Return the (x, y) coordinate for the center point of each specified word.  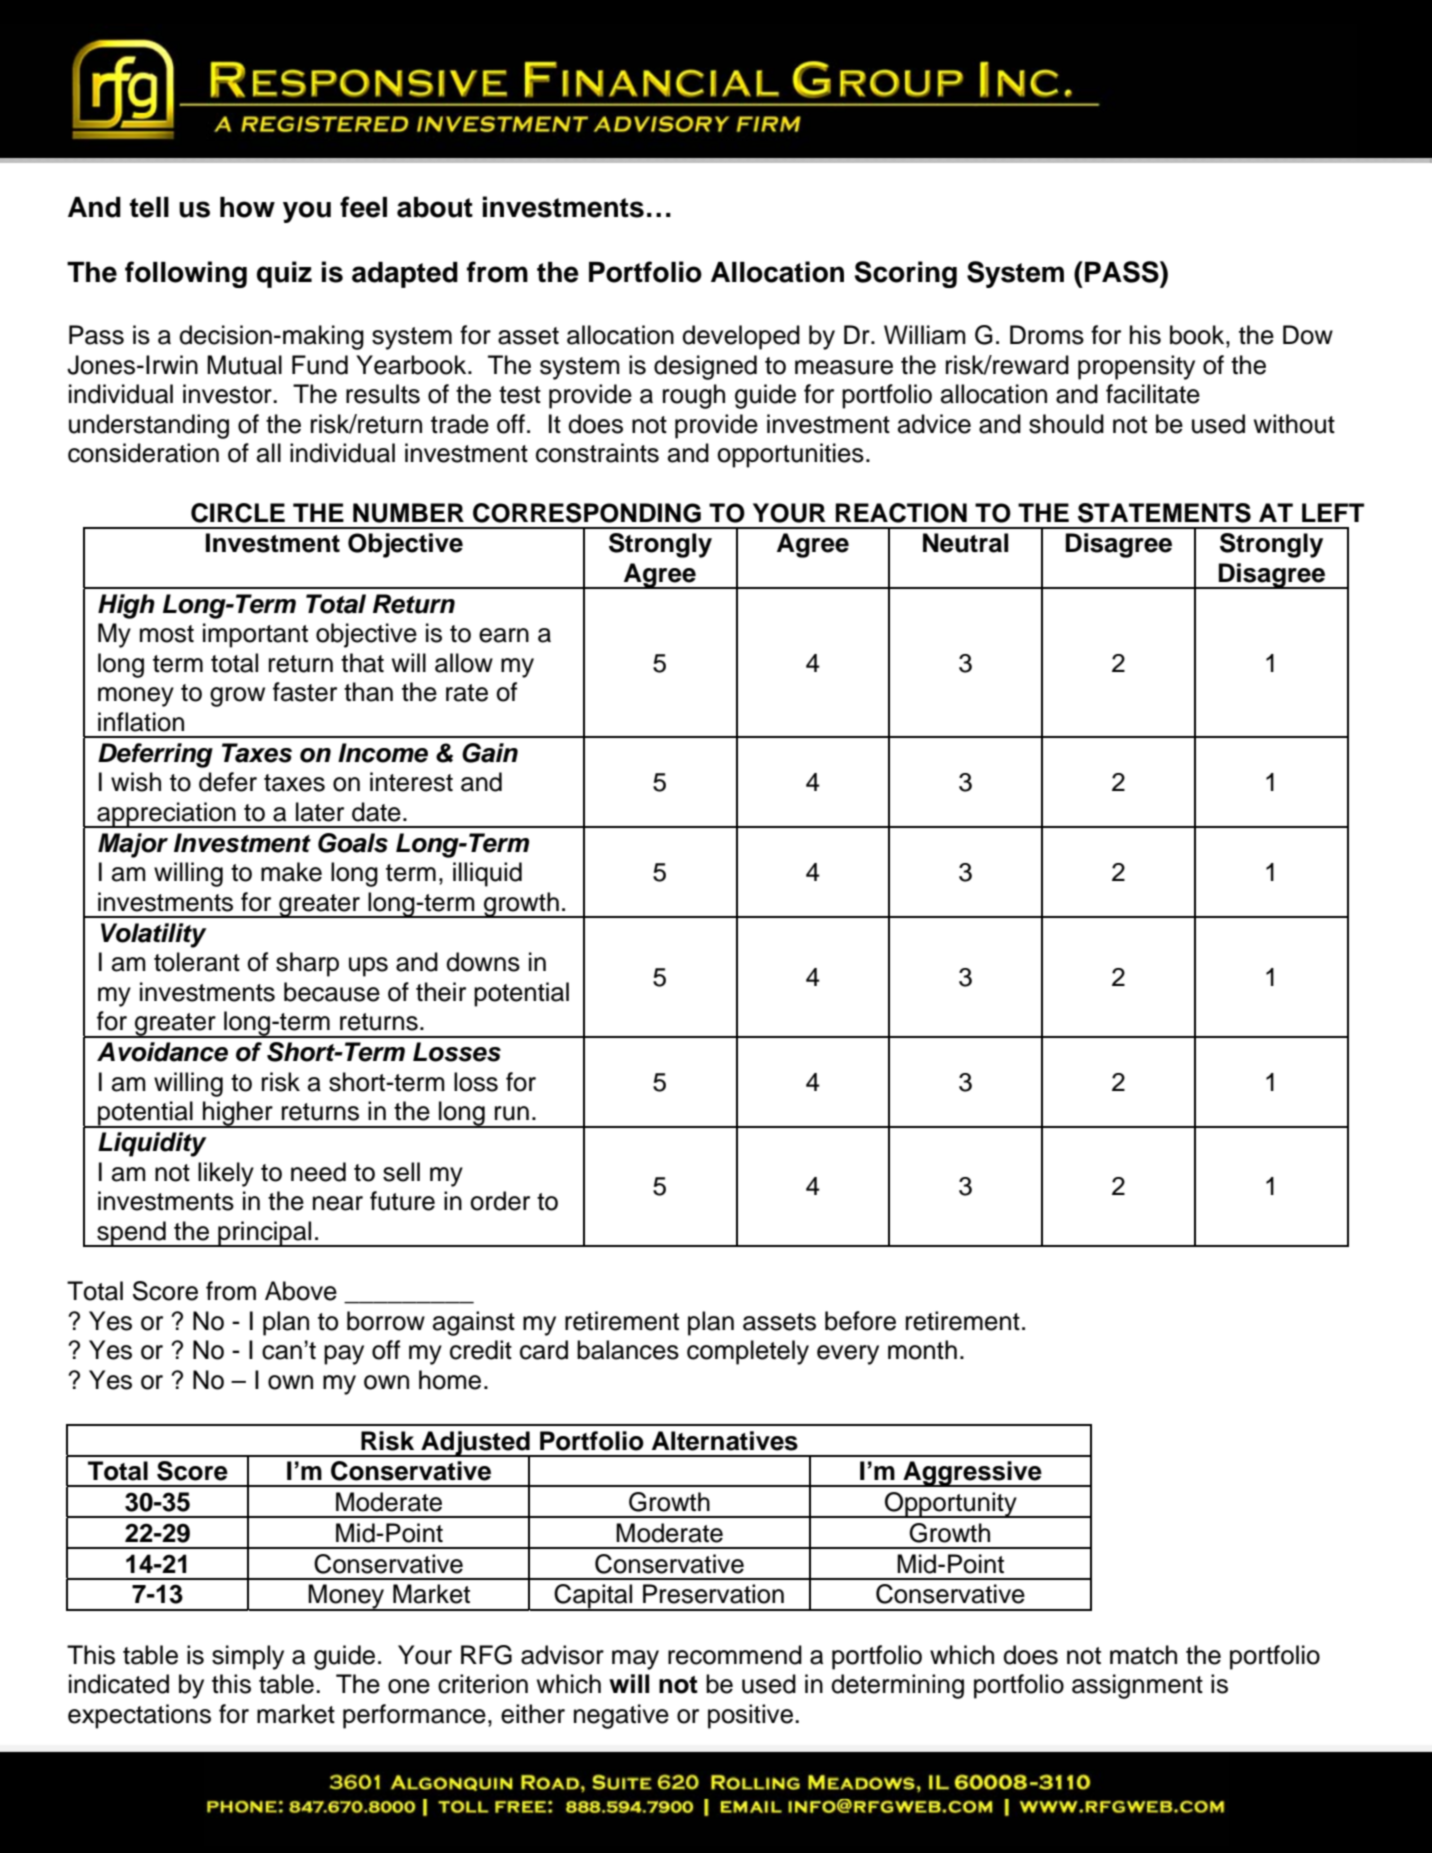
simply (248, 1657)
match (1143, 1655)
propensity (1136, 367)
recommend (735, 1655)
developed (741, 337)
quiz (284, 274)
